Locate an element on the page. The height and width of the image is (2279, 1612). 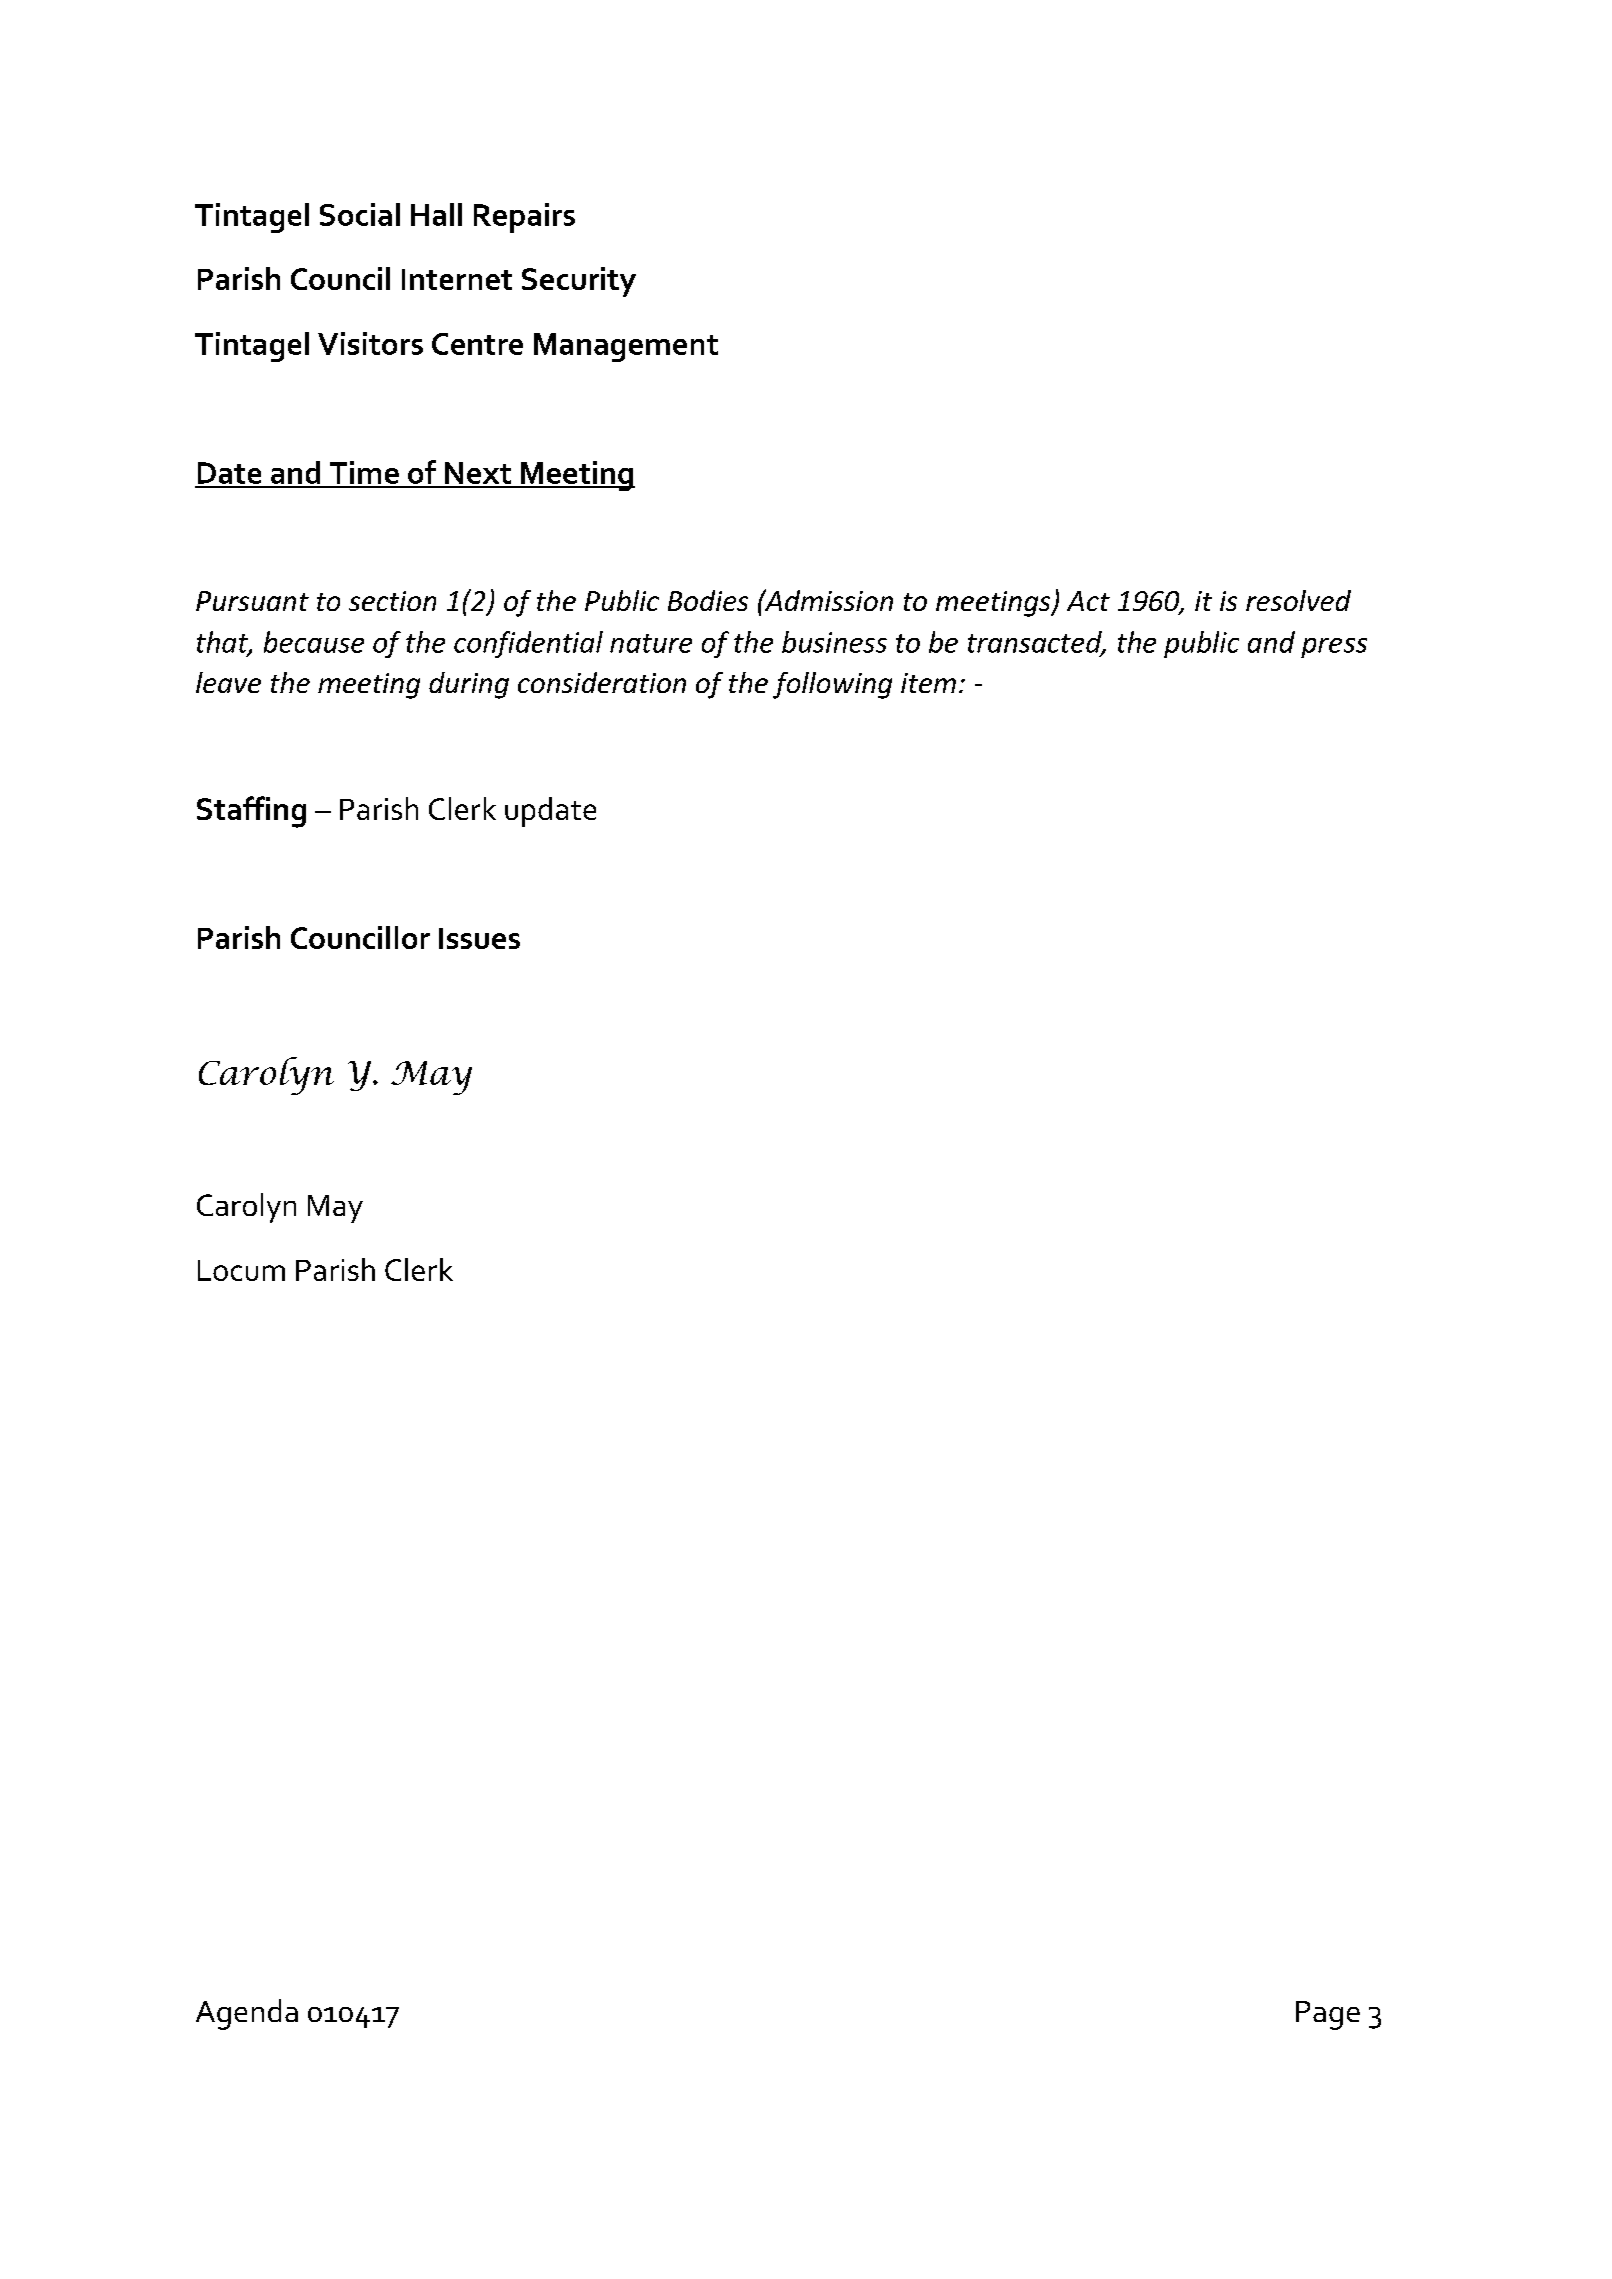
resolved is located at coordinates (1298, 600).
